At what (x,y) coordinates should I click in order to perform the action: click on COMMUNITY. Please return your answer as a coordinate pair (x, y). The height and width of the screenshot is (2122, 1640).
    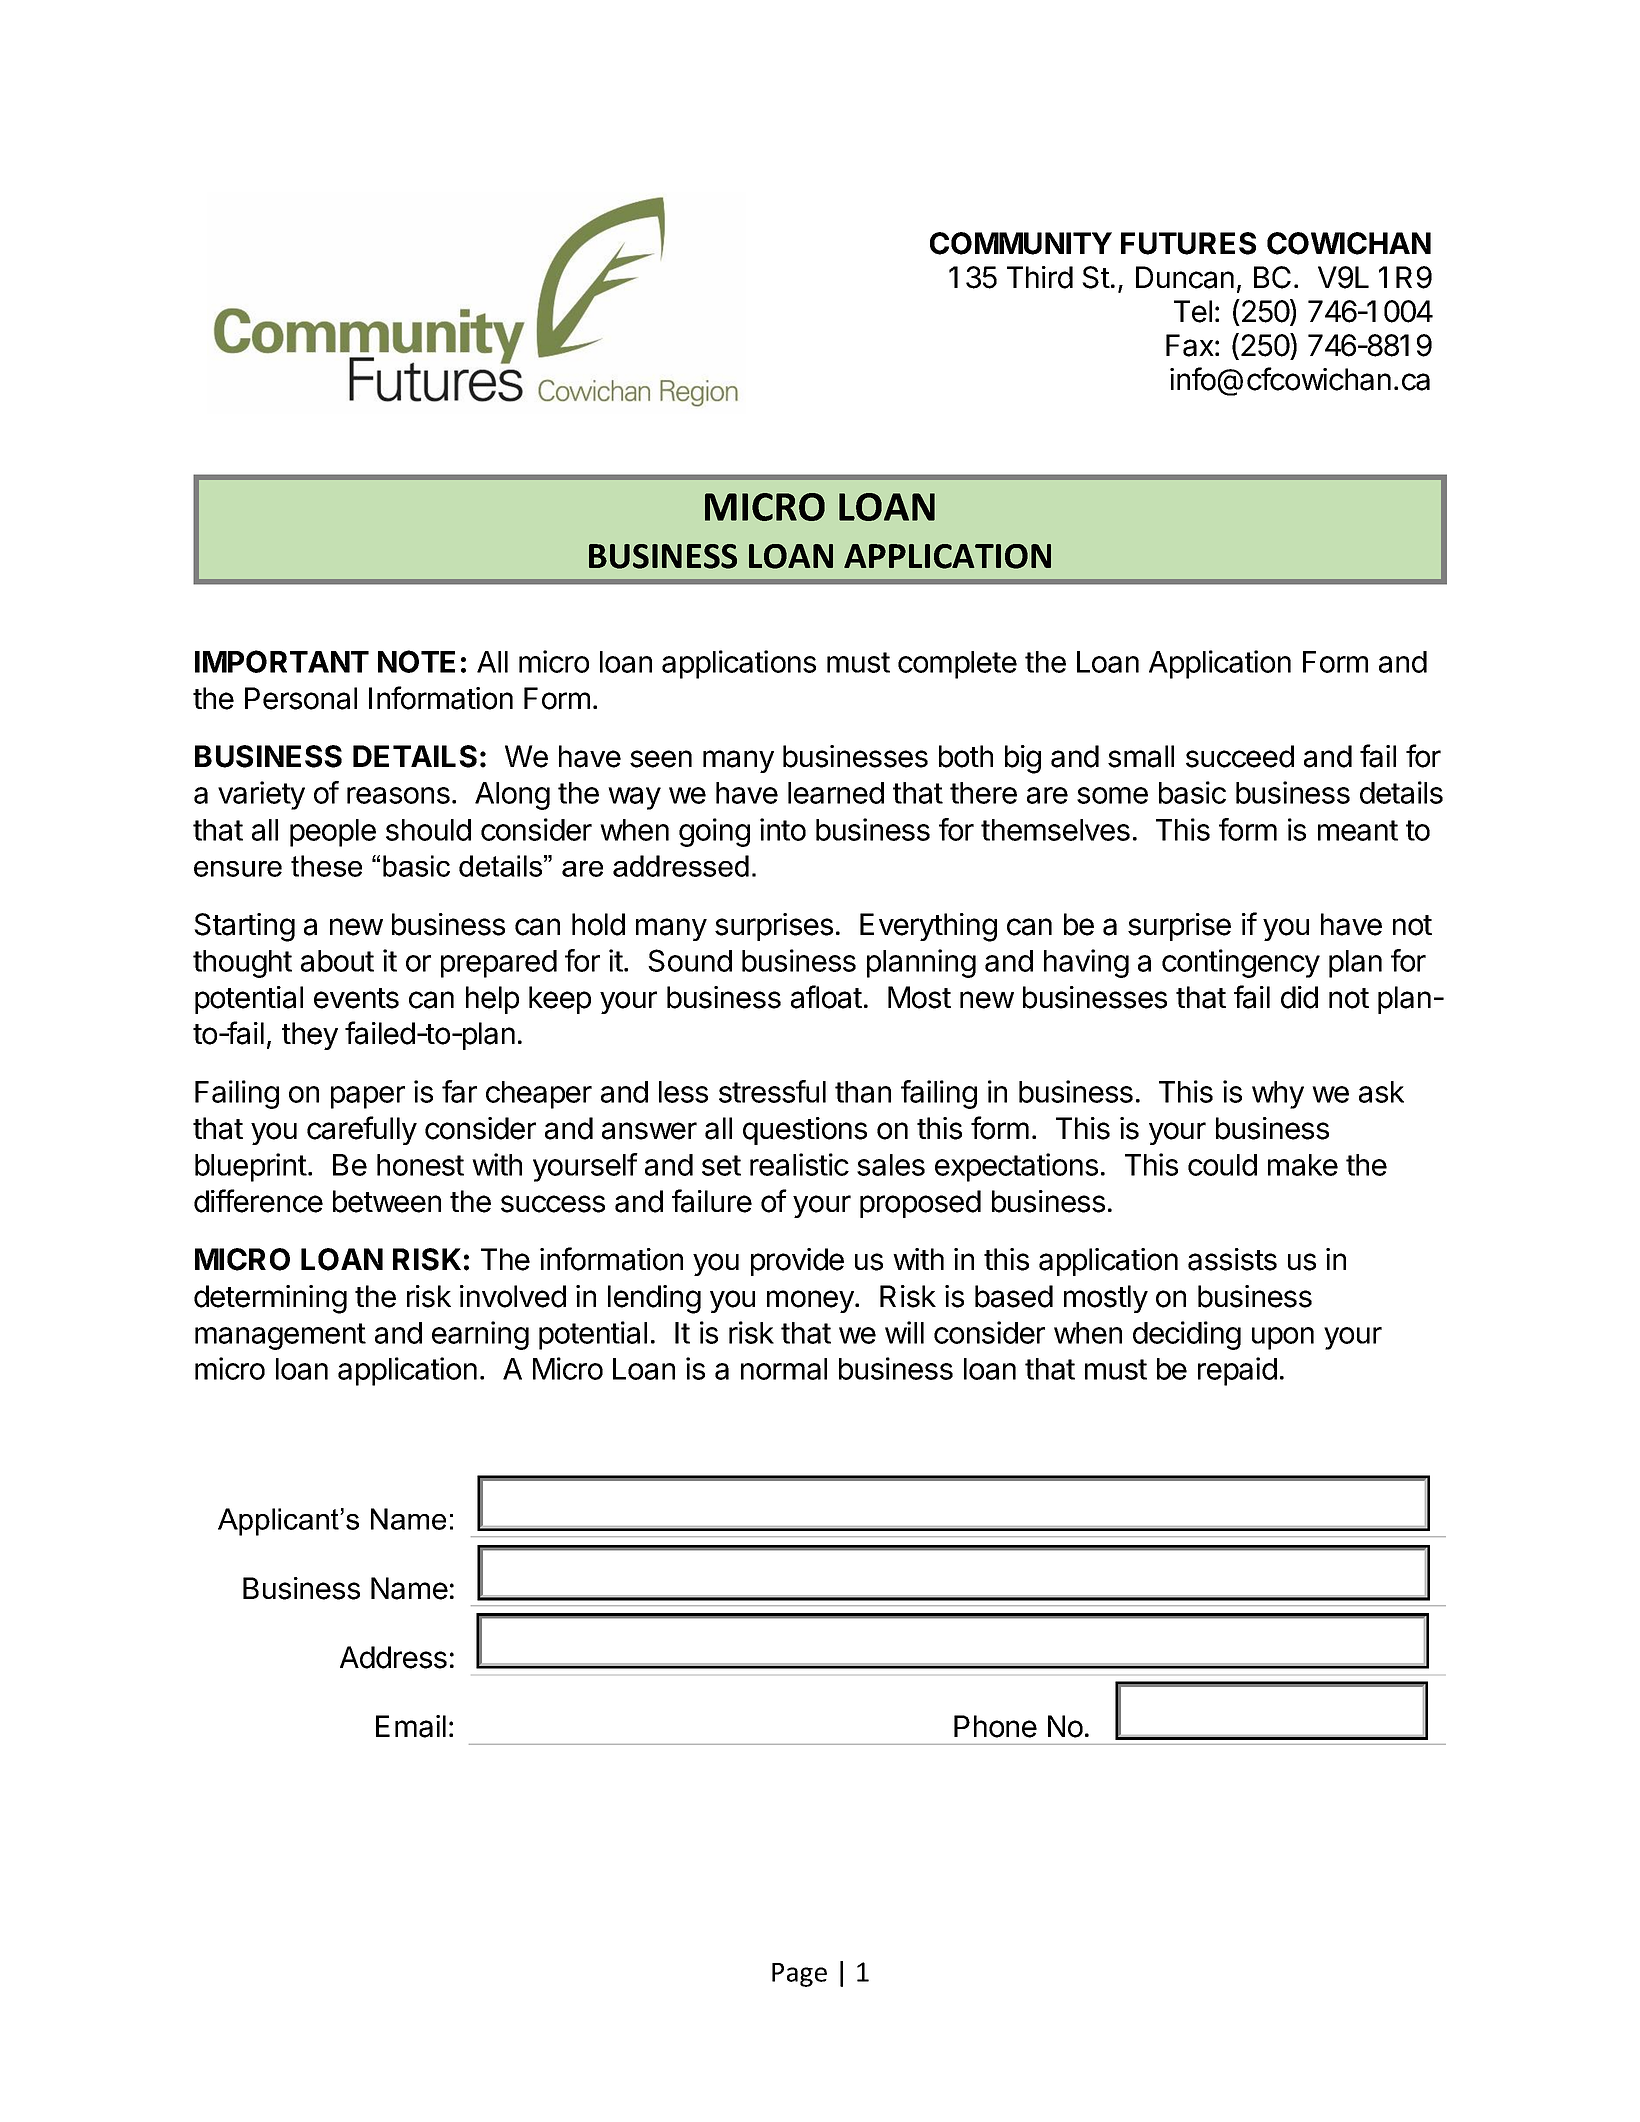
    Looking at the image, I should click on (1021, 243).
